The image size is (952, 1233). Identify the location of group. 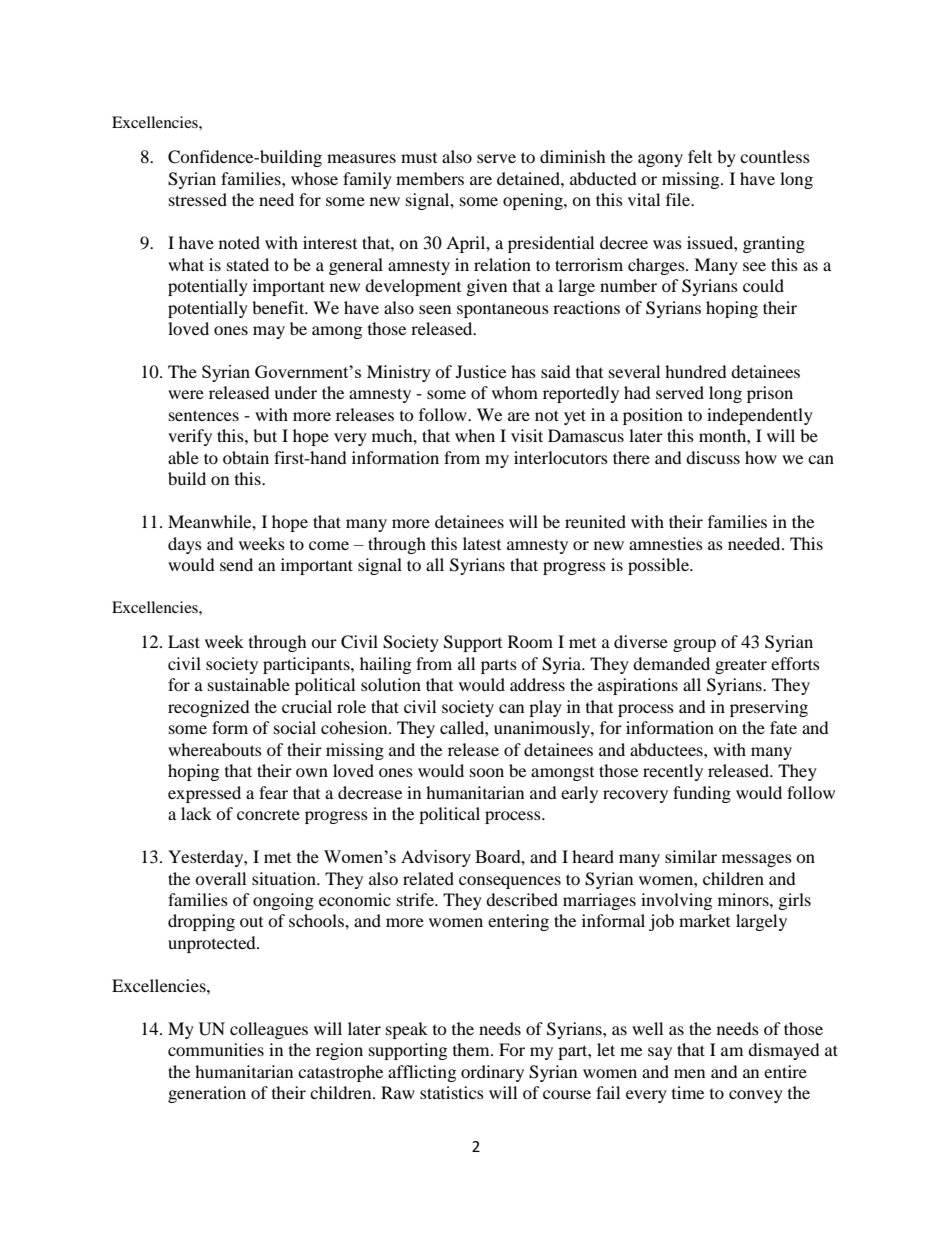
(694, 645).
